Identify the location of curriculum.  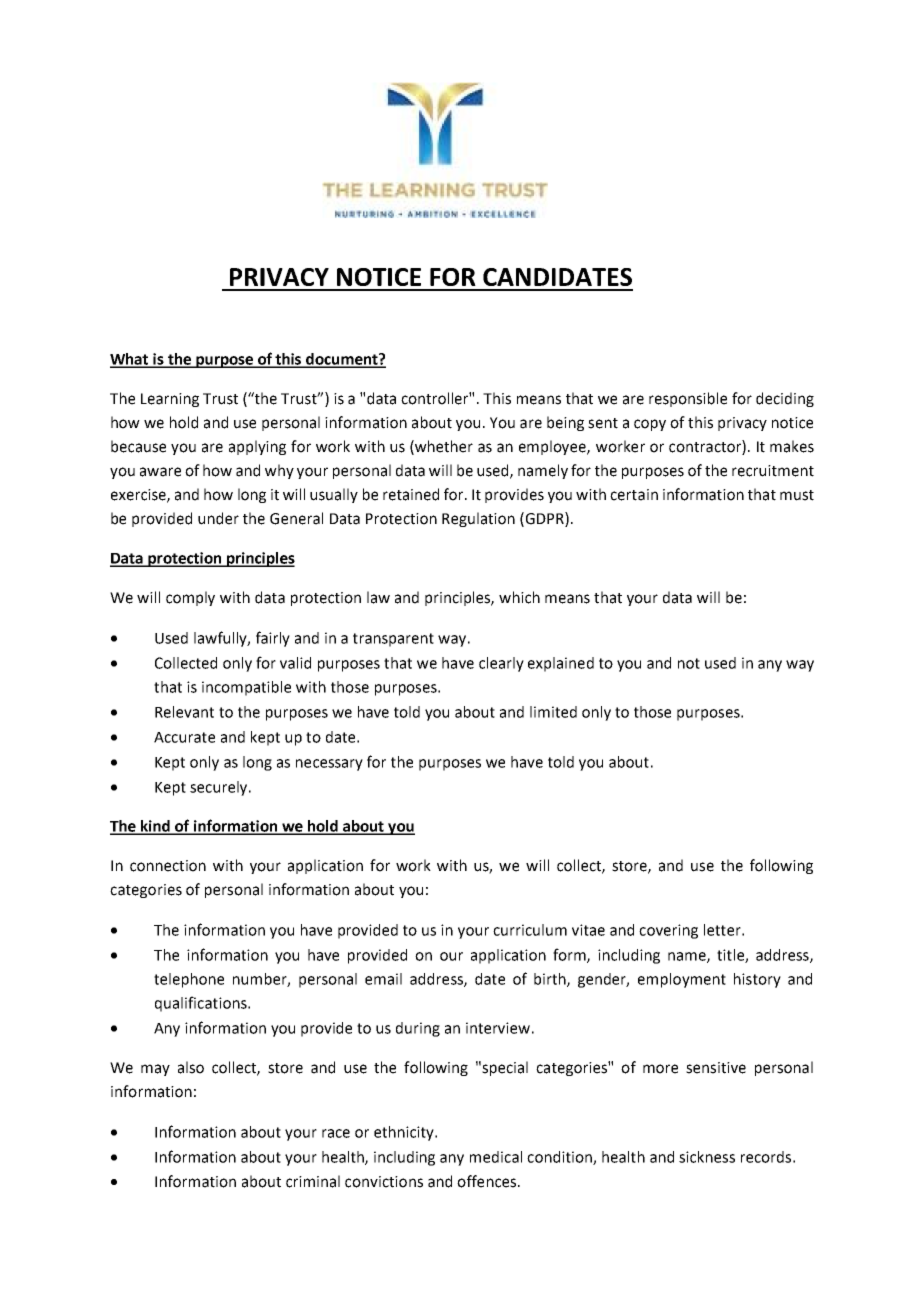
(530, 930).
